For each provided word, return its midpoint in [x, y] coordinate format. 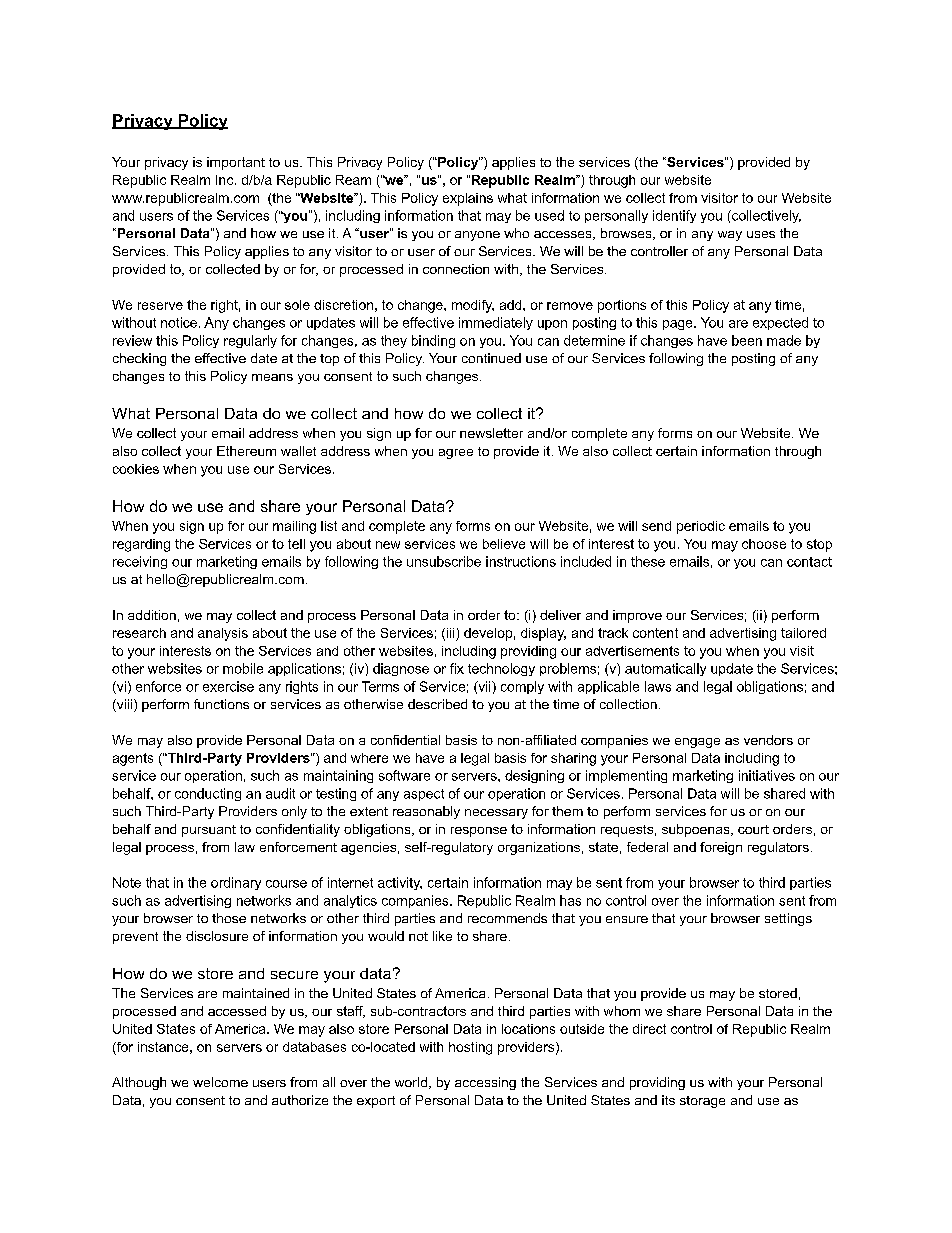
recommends [507, 918]
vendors [768, 740]
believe [504, 544]
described [437, 704]
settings [788, 919]
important [236, 163]
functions [221, 704]
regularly [250, 341]
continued [491, 358]
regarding [141, 545]
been [747, 340]
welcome [220, 1082]
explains [468, 199]
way [730, 236]
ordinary [236, 883]
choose [764, 544]
